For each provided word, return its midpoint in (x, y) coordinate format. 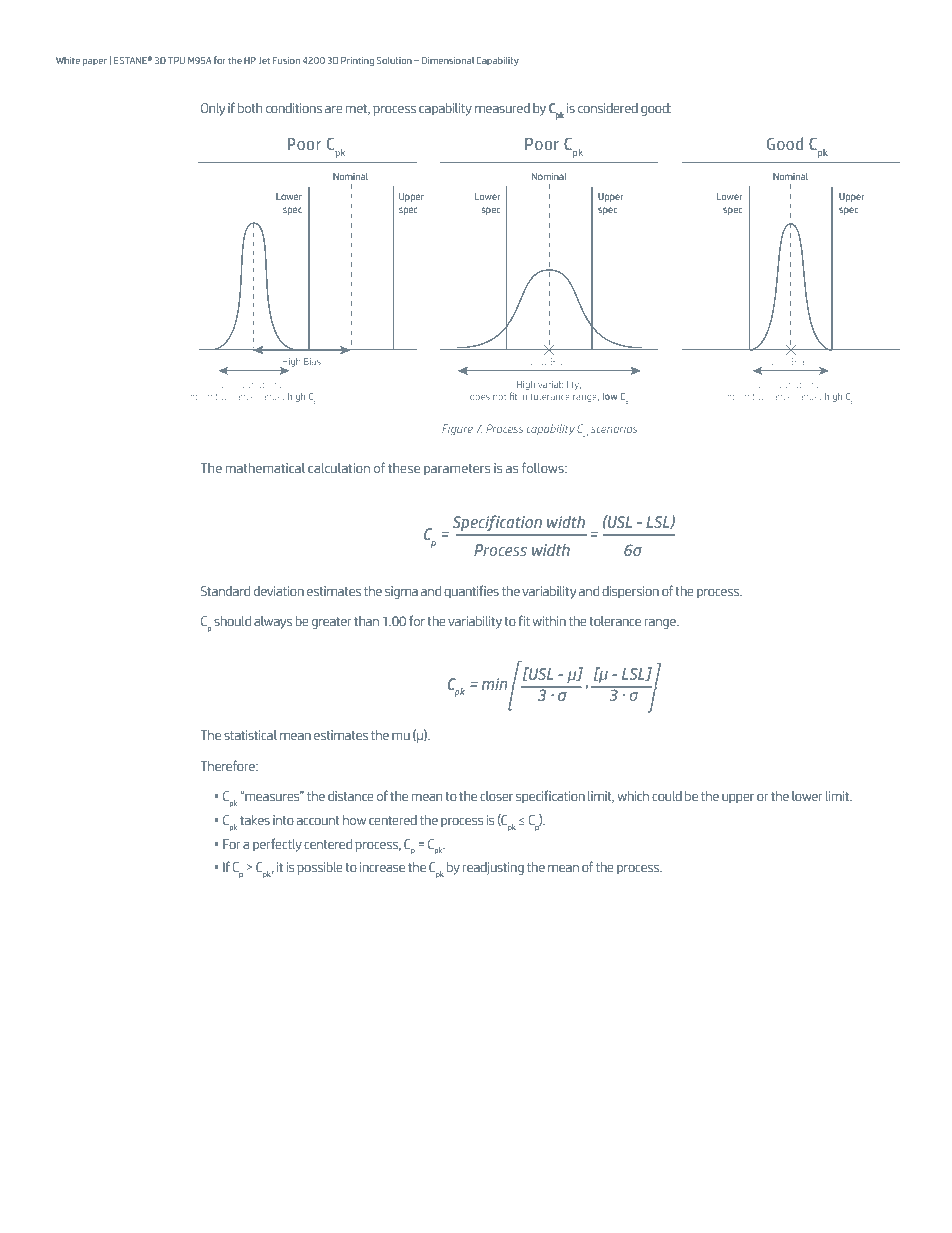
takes (255, 820)
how (354, 820)
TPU (176, 60)
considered (608, 108)
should (232, 621)
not (499, 397)
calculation (339, 468)
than (366, 621)
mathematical (265, 468)
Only (213, 109)
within (549, 621)
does (480, 396)
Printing (357, 61)
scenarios (614, 429)
